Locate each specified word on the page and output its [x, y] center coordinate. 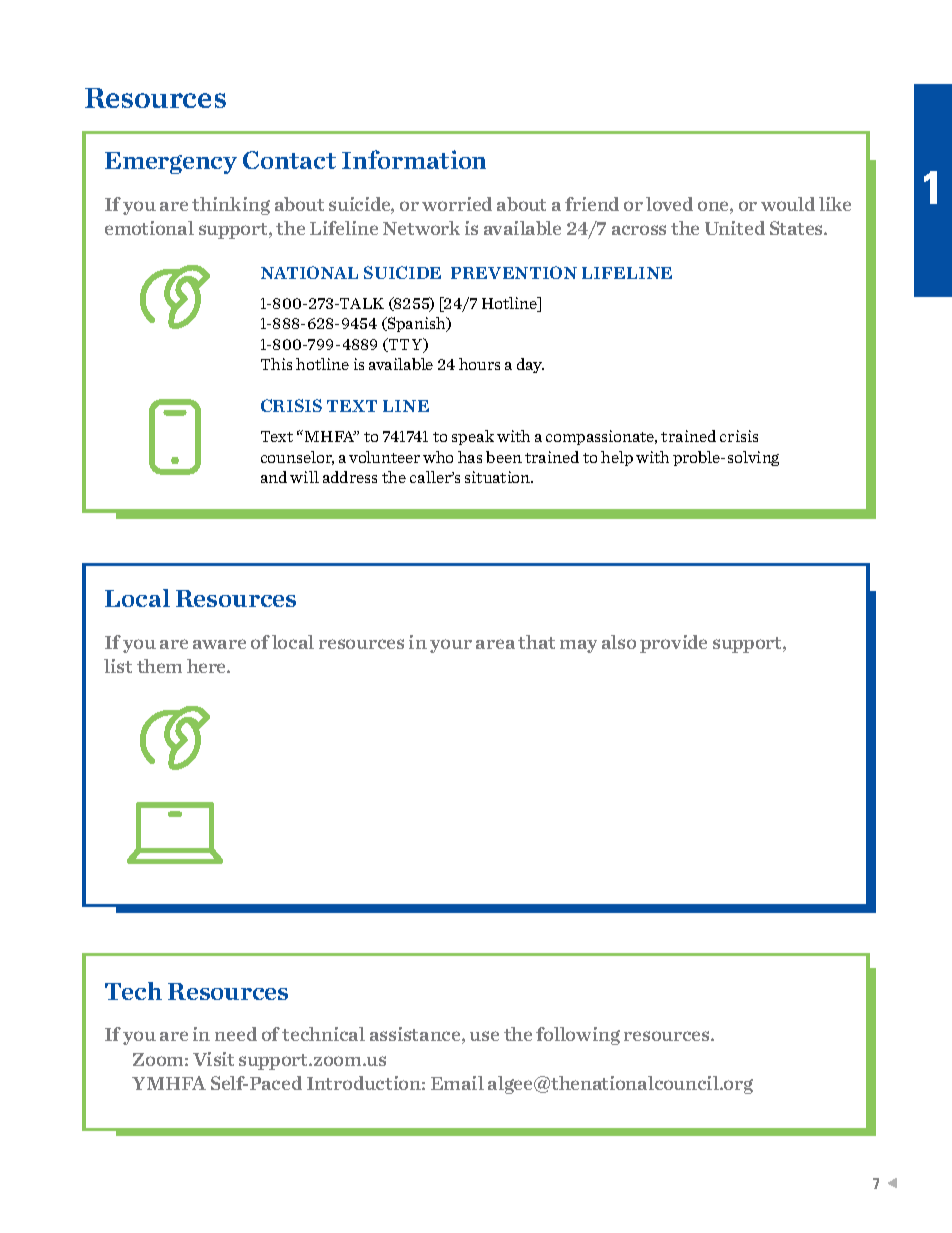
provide [673, 644]
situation [499, 477]
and [274, 477]
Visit [213, 1059]
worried [457, 204]
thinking [231, 206]
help [617, 458]
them [159, 666]
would [788, 204]
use [484, 1036]
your [451, 646]
